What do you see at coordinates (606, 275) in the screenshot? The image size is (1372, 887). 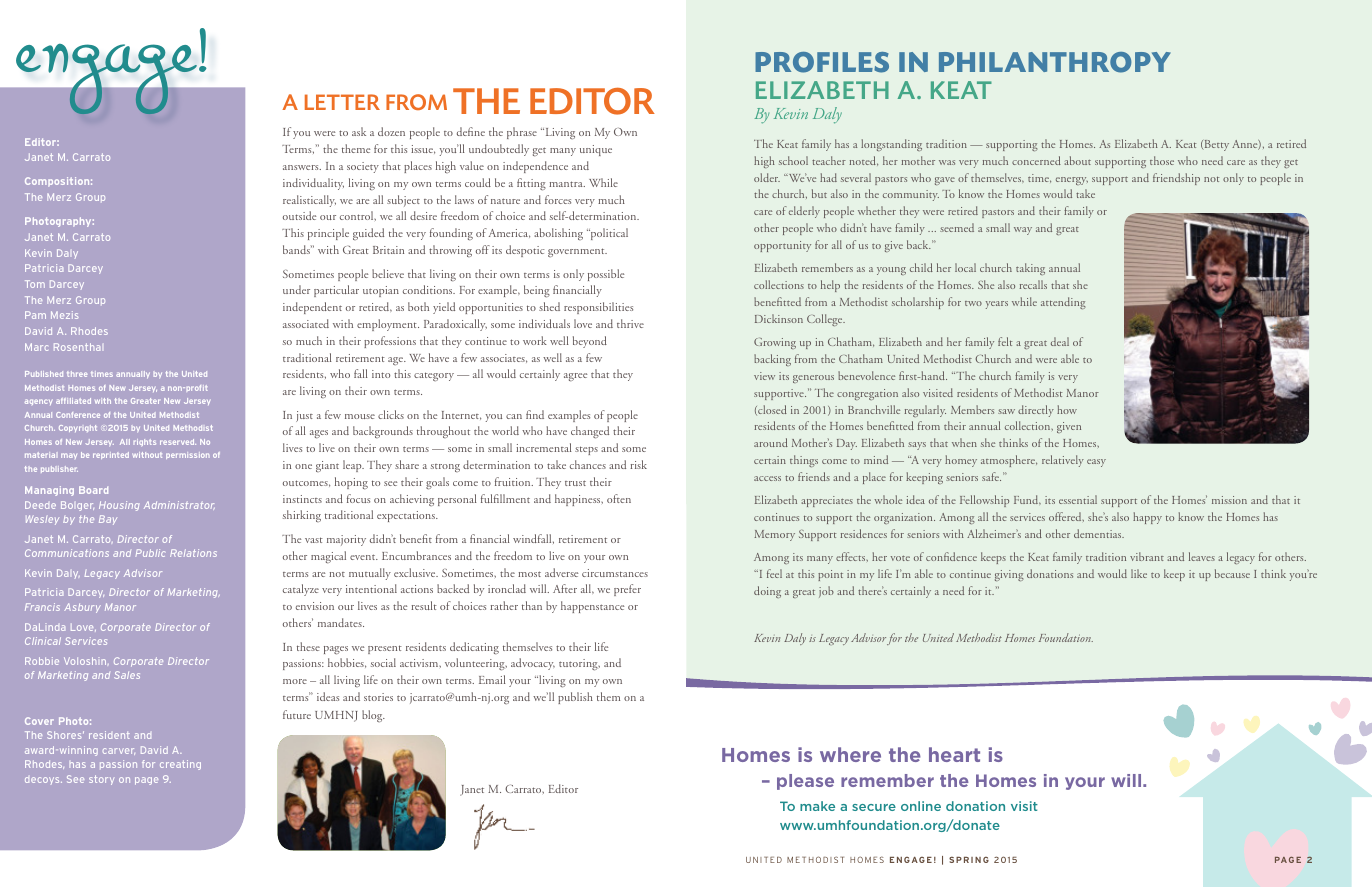 I see `possible` at bounding box center [606, 275].
